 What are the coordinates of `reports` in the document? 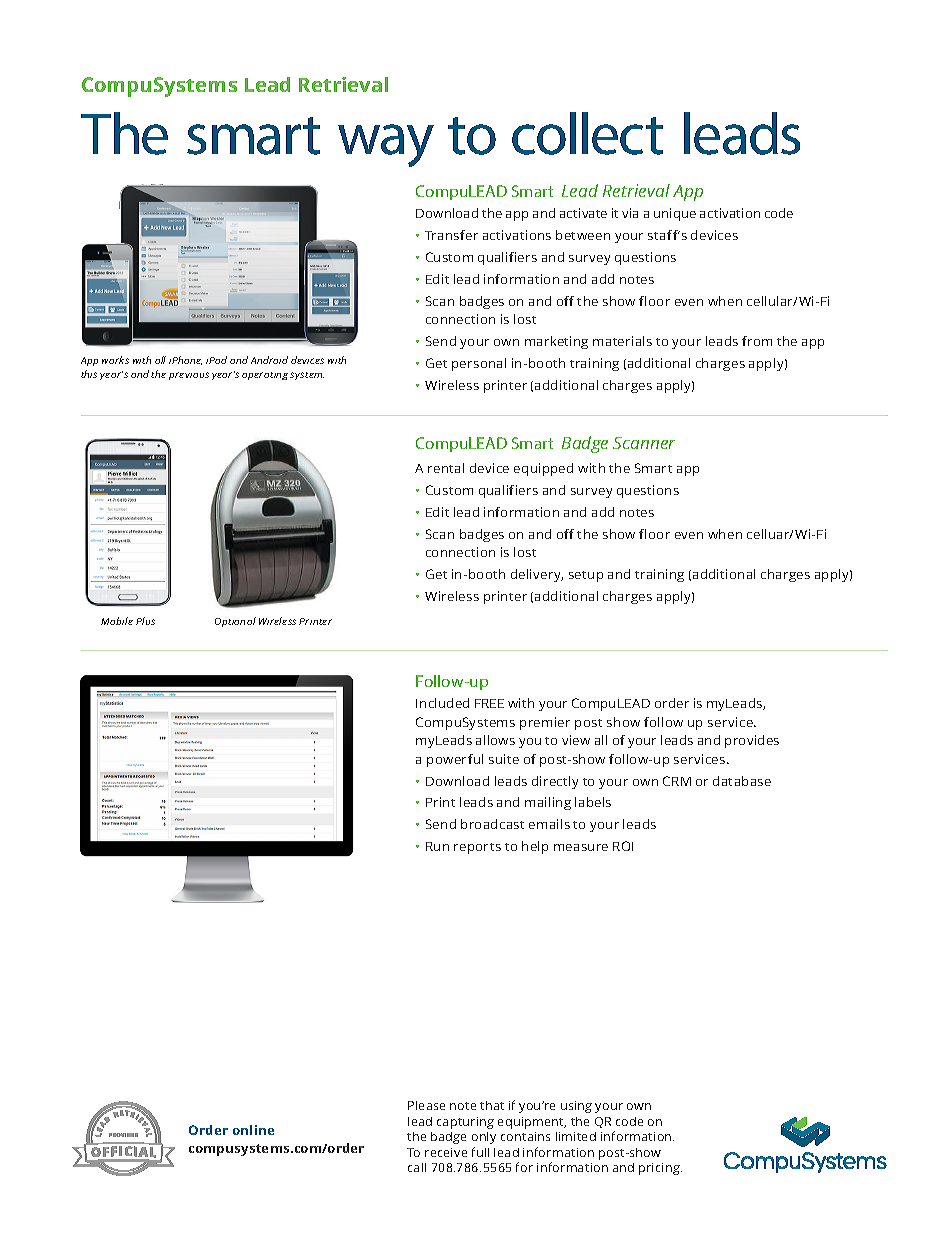 It's located at (477, 848).
